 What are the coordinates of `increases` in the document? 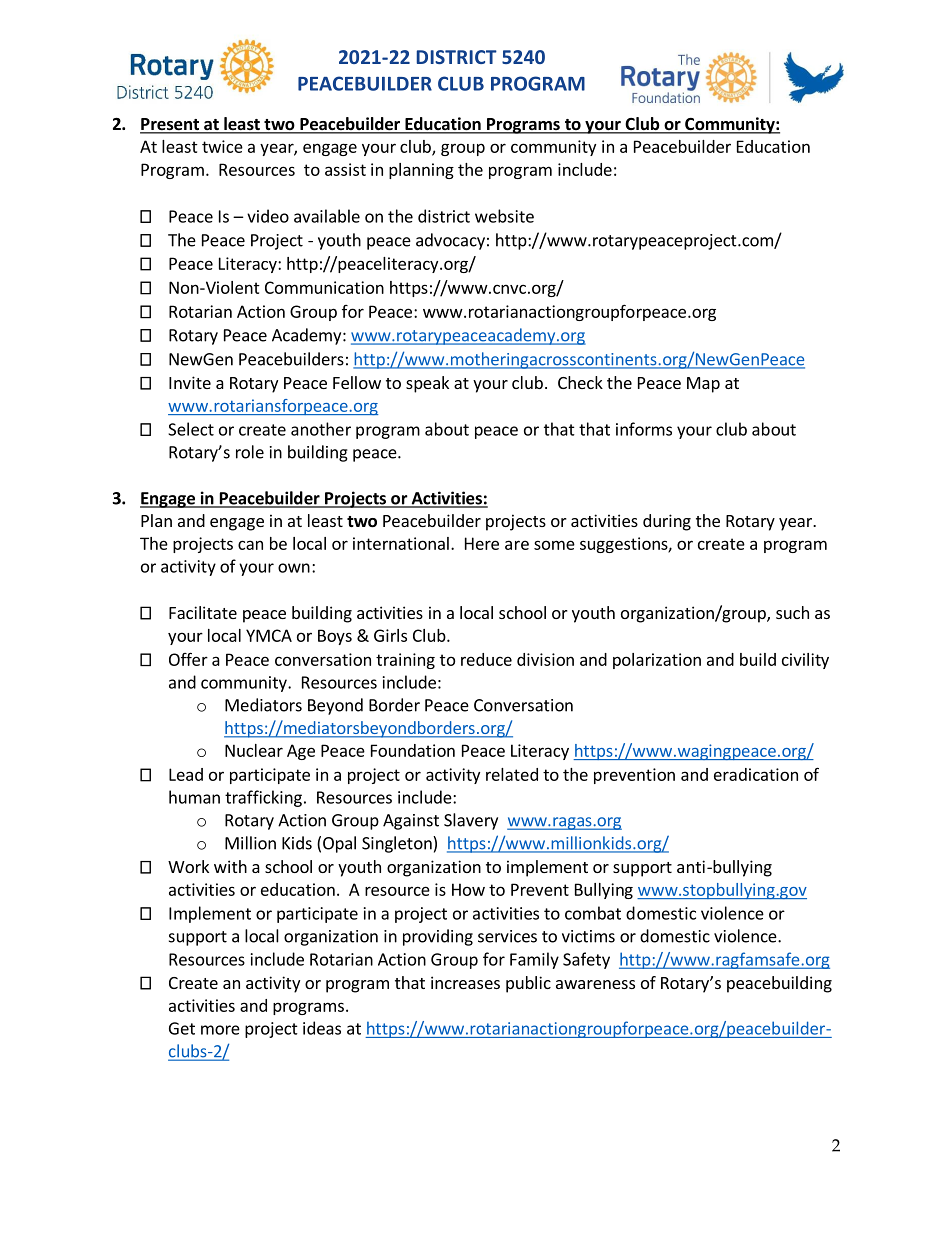 It's located at (465, 982).
